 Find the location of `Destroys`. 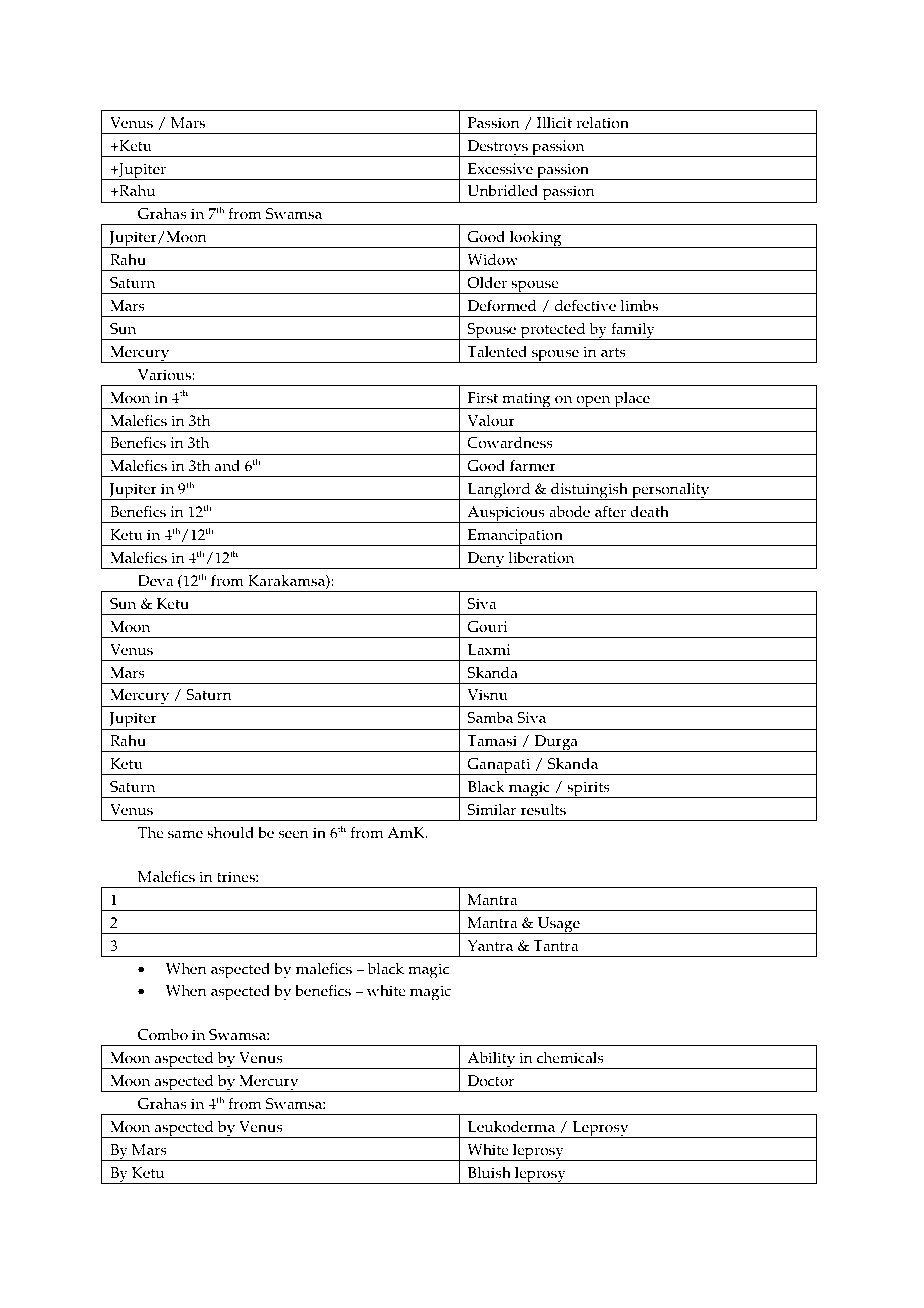

Destroys is located at coordinates (497, 148).
